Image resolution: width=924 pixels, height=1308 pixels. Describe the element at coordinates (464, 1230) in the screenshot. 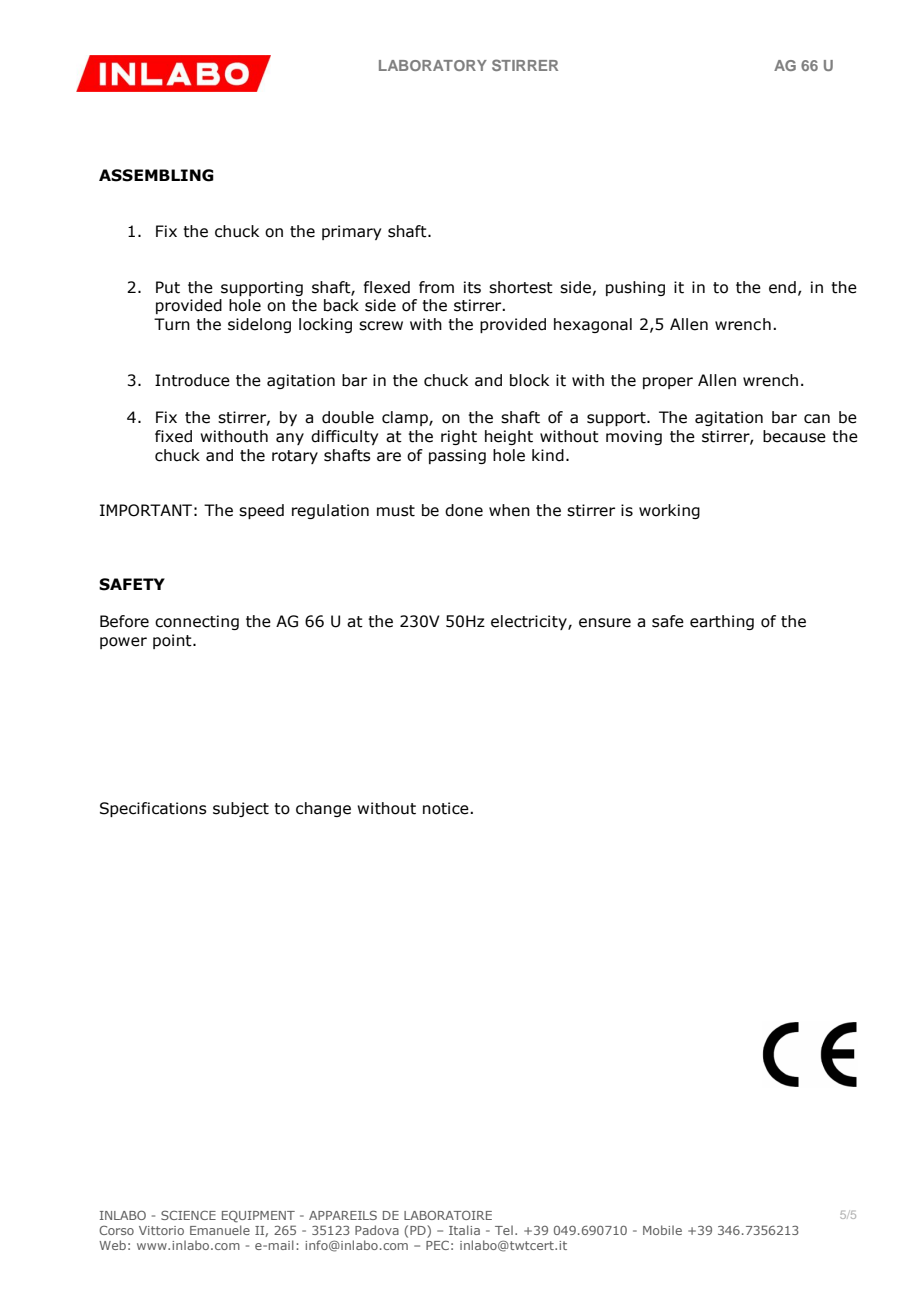

I see `Italia` at that location.
